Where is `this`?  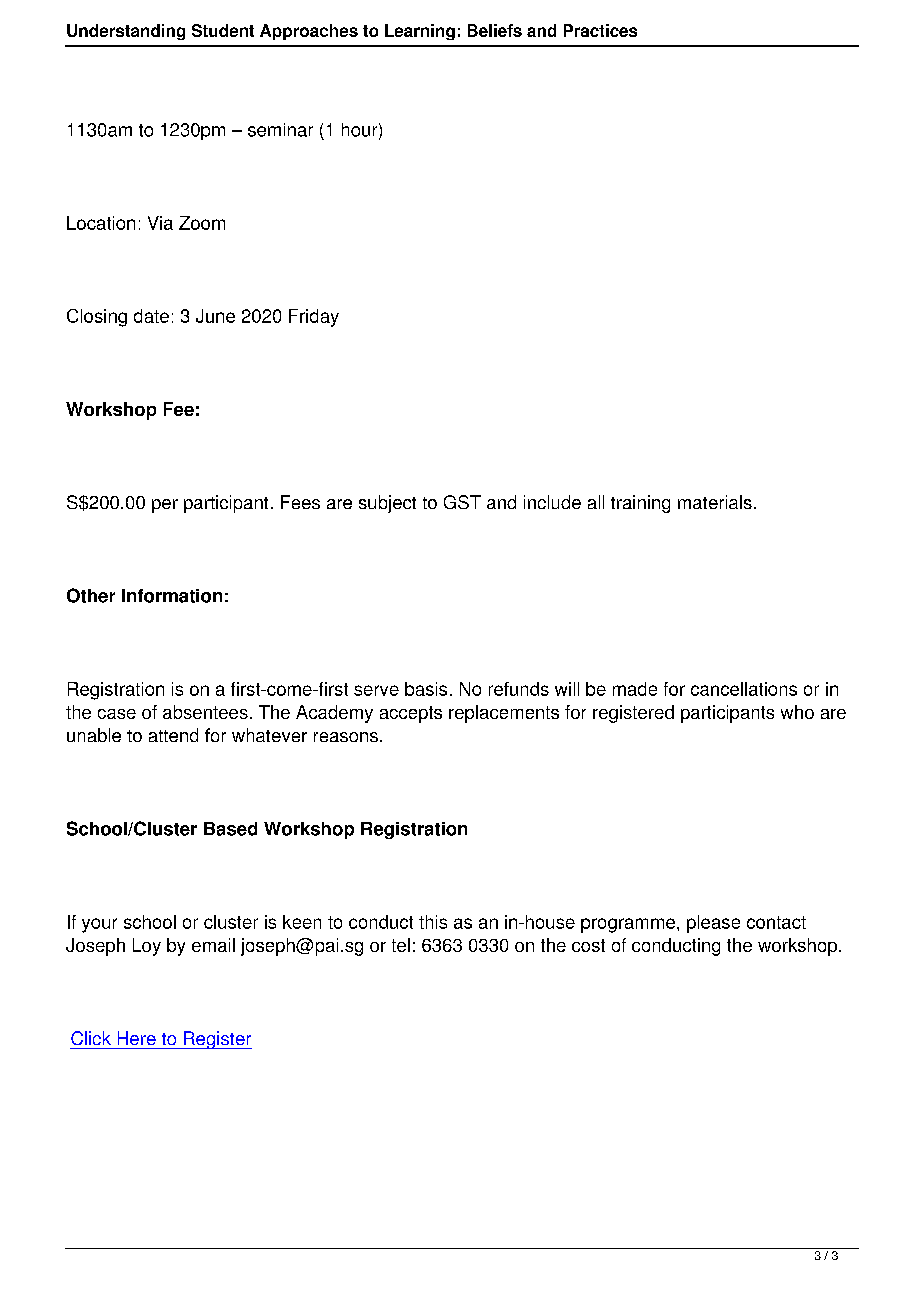
this is located at coordinates (433, 922).
